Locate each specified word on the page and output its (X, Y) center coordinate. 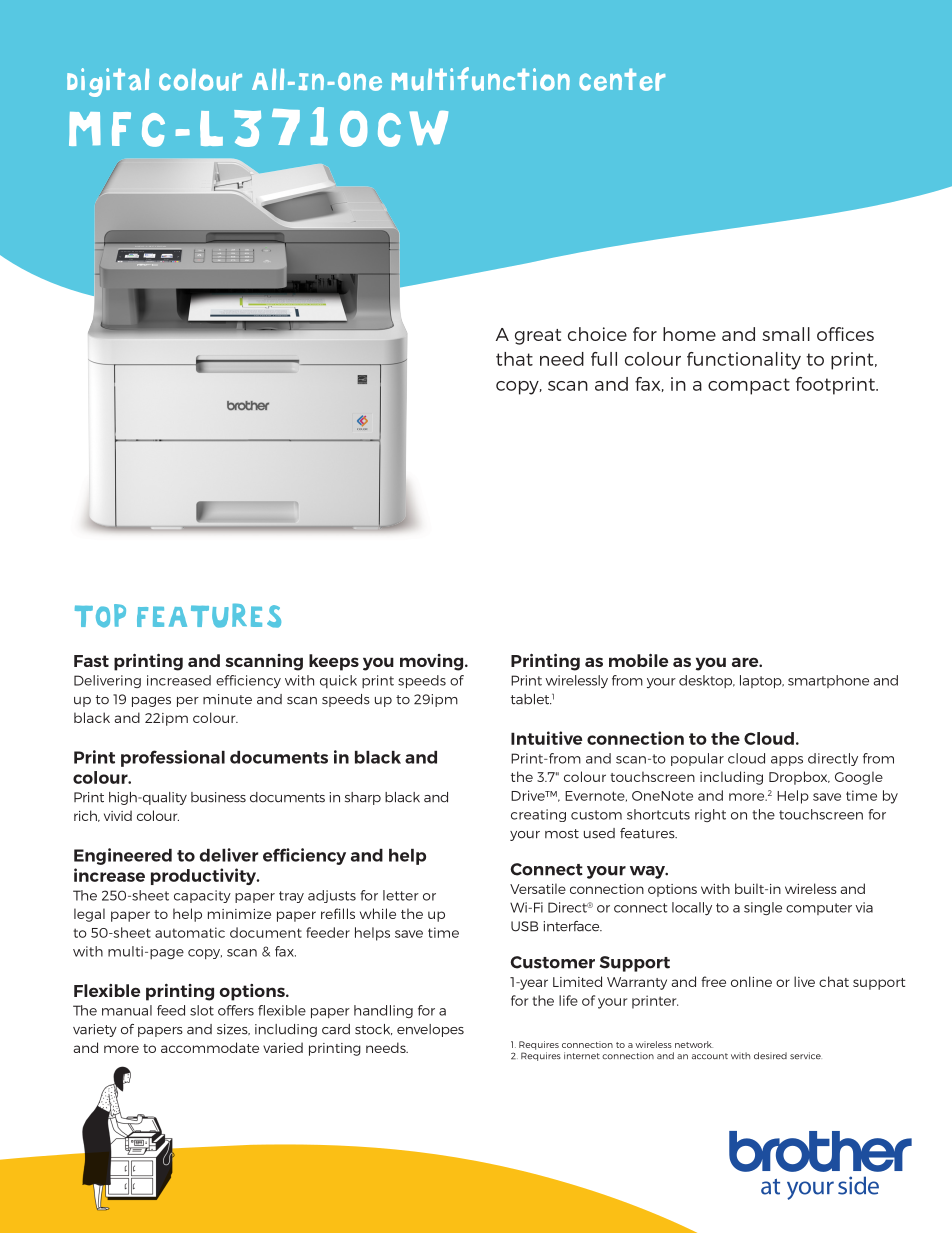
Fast (91, 661)
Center (622, 79)
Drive (529, 795)
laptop (762, 681)
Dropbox (799, 778)
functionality (744, 361)
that (514, 359)
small (786, 334)
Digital (108, 82)
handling (383, 1011)
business (218, 797)
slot (202, 1010)
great (538, 337)
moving (431, 662)
